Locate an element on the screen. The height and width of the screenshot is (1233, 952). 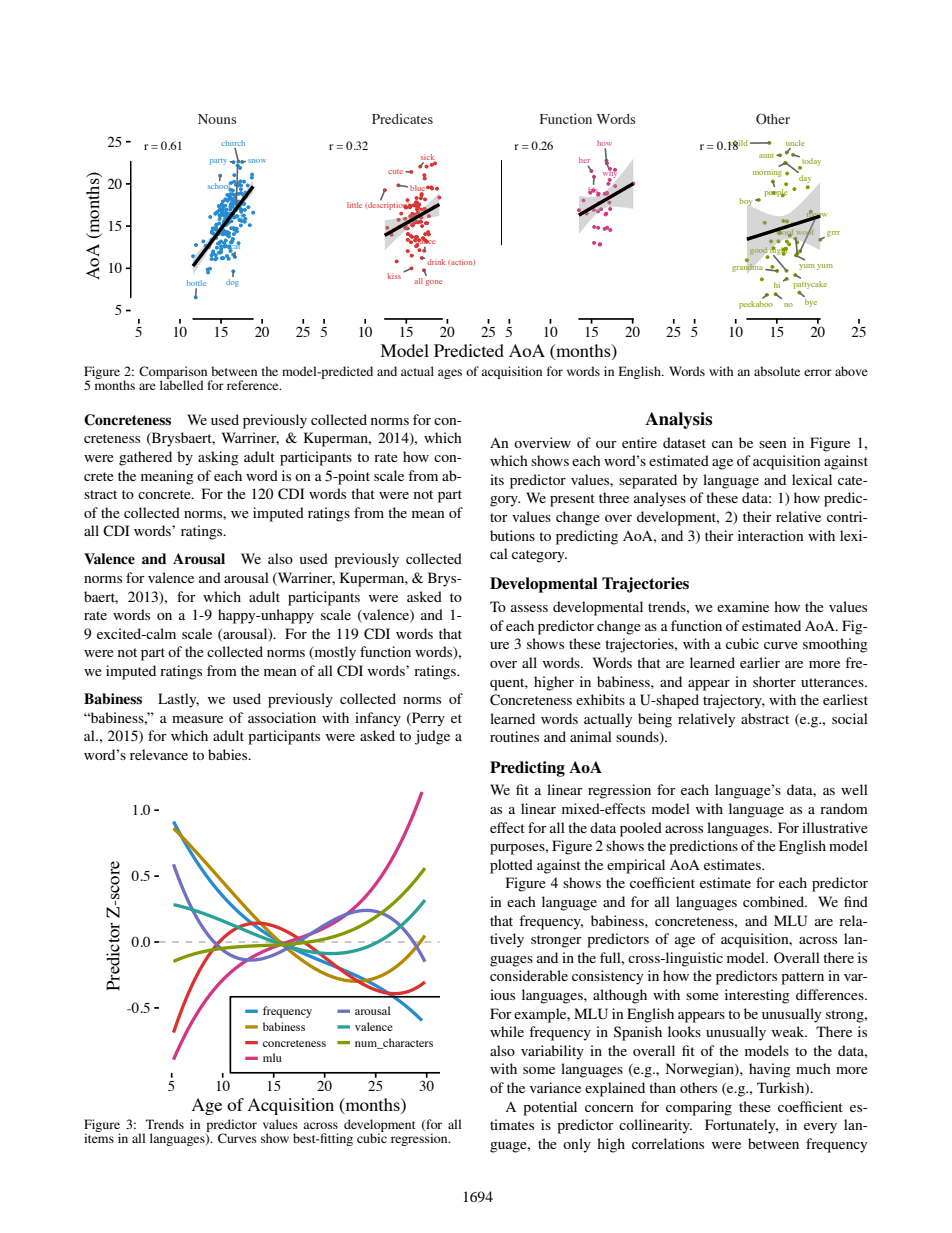
potential is located at coordinates (550, 1108).
